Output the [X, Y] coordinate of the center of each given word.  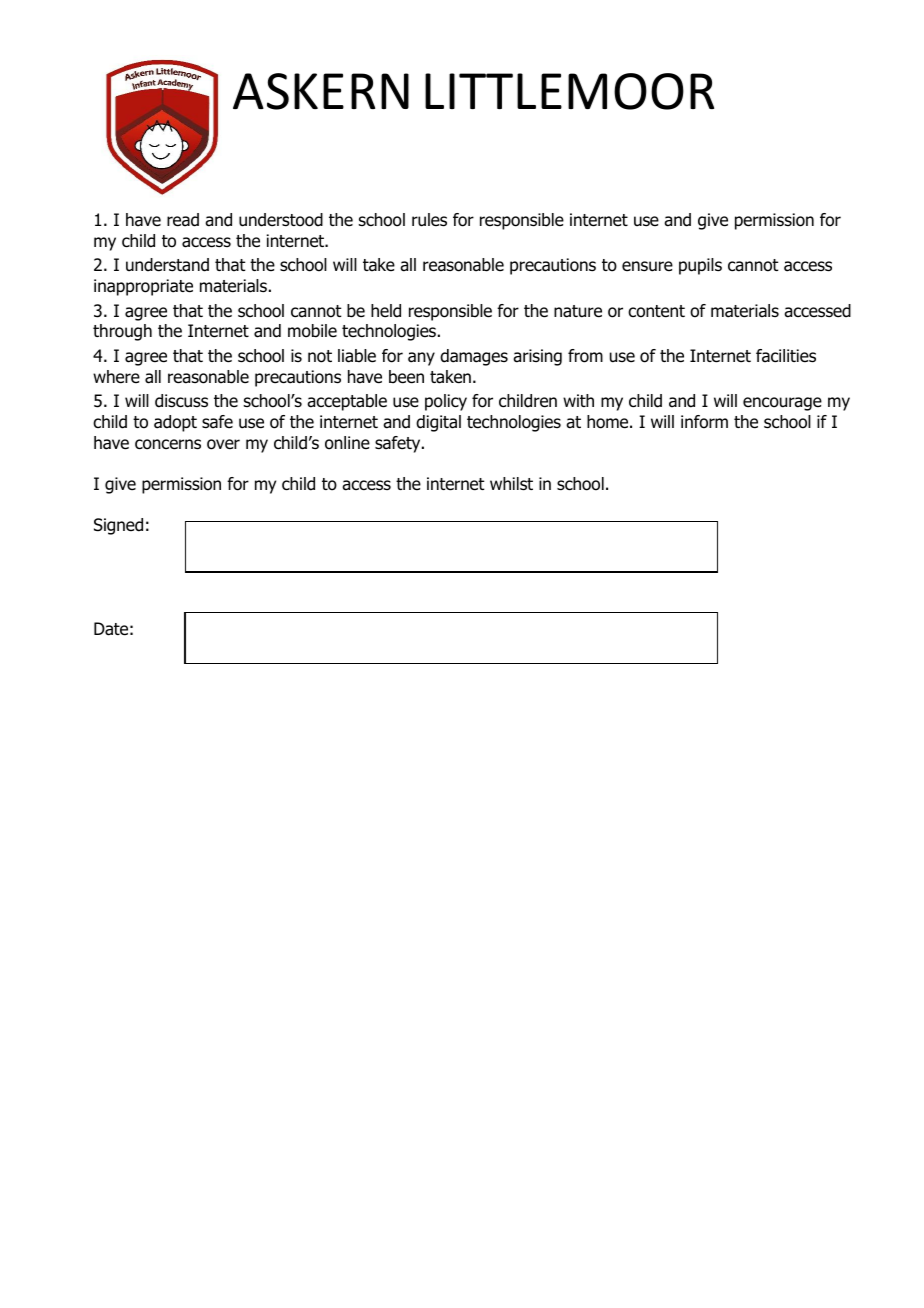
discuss [181, 401]
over [223, 444]
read [183, 220]
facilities [786, 356]
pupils [700, 266]
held [386, 311]
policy [446, 402]
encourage [782, 404]
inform [704, 422]
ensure [647, 266]
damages [474, 357]
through [122, 332]
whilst [511, 484]
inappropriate [143, 287]
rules [429, 220]
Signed [118, 526]
